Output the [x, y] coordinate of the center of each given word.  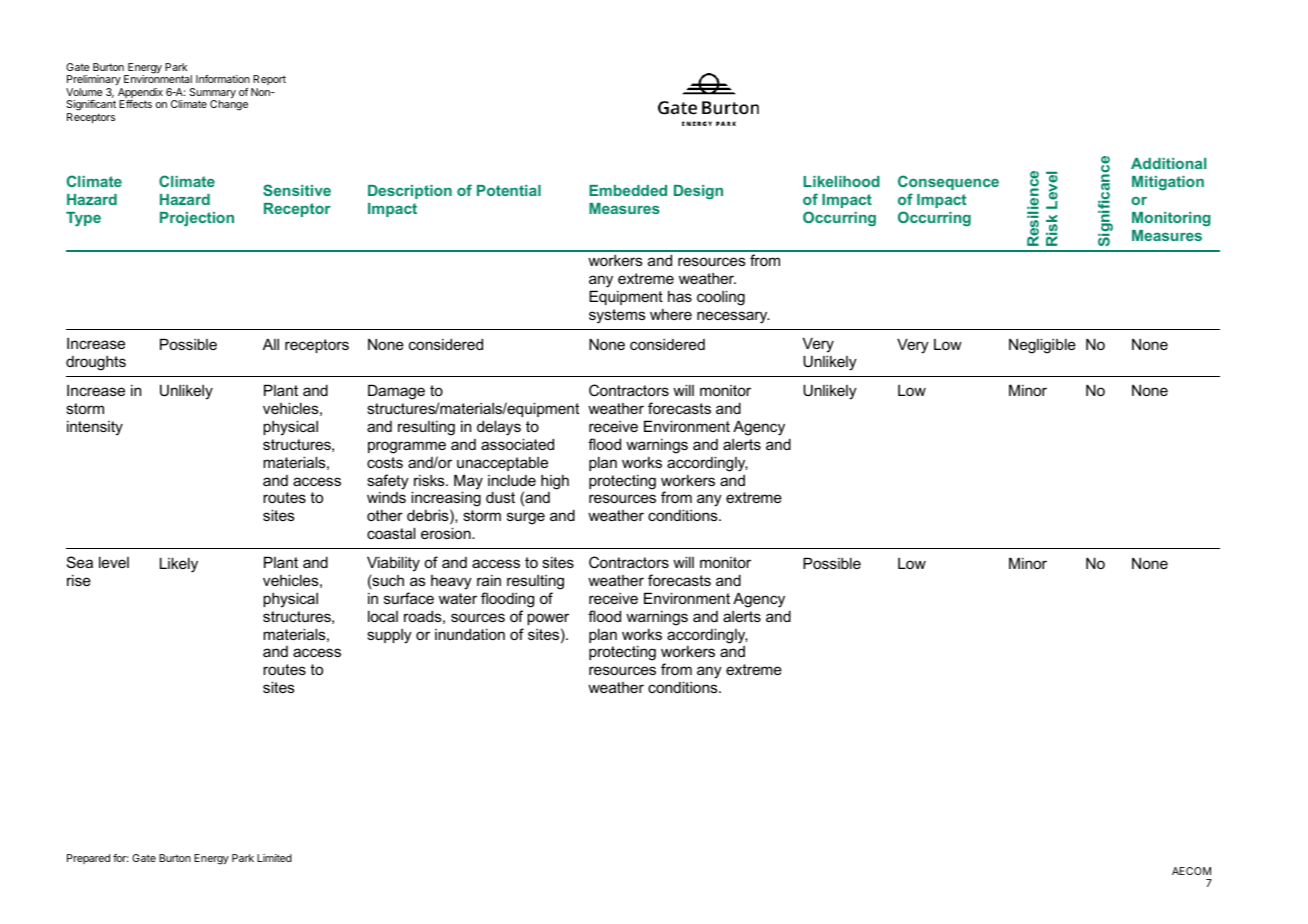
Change [229, 105]
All [271, 344]
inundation [470, 634]
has [680, 296]
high [555, 482]
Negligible [1042, 346]
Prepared [88, 859]
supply [389, 636]
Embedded [628, 190]
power [548, 619]
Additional [1168, 163]
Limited [274, 858]
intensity [95, 428]
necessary [733, 317]
